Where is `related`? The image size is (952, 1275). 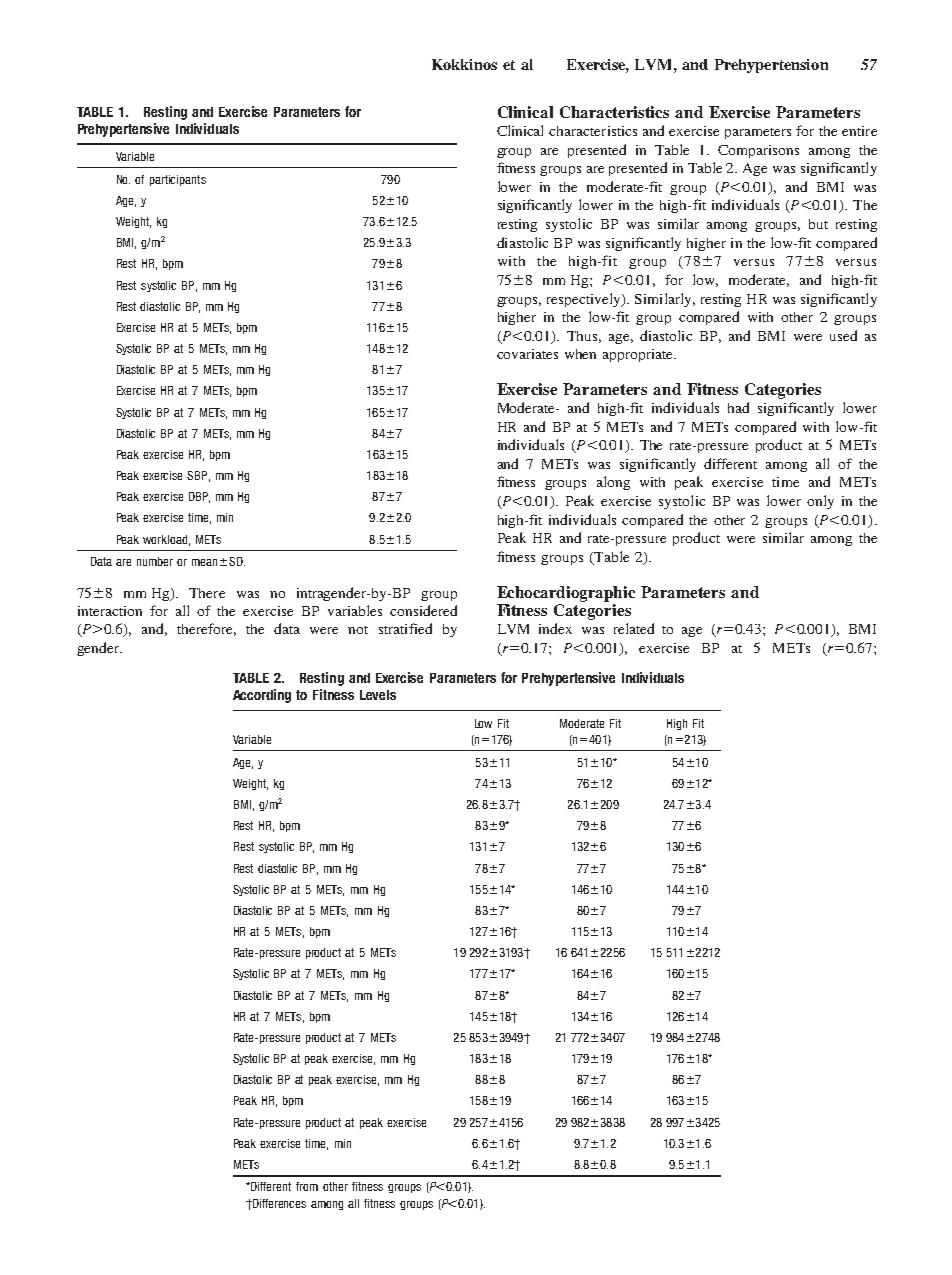 related is located at coordinates (634, 628).
